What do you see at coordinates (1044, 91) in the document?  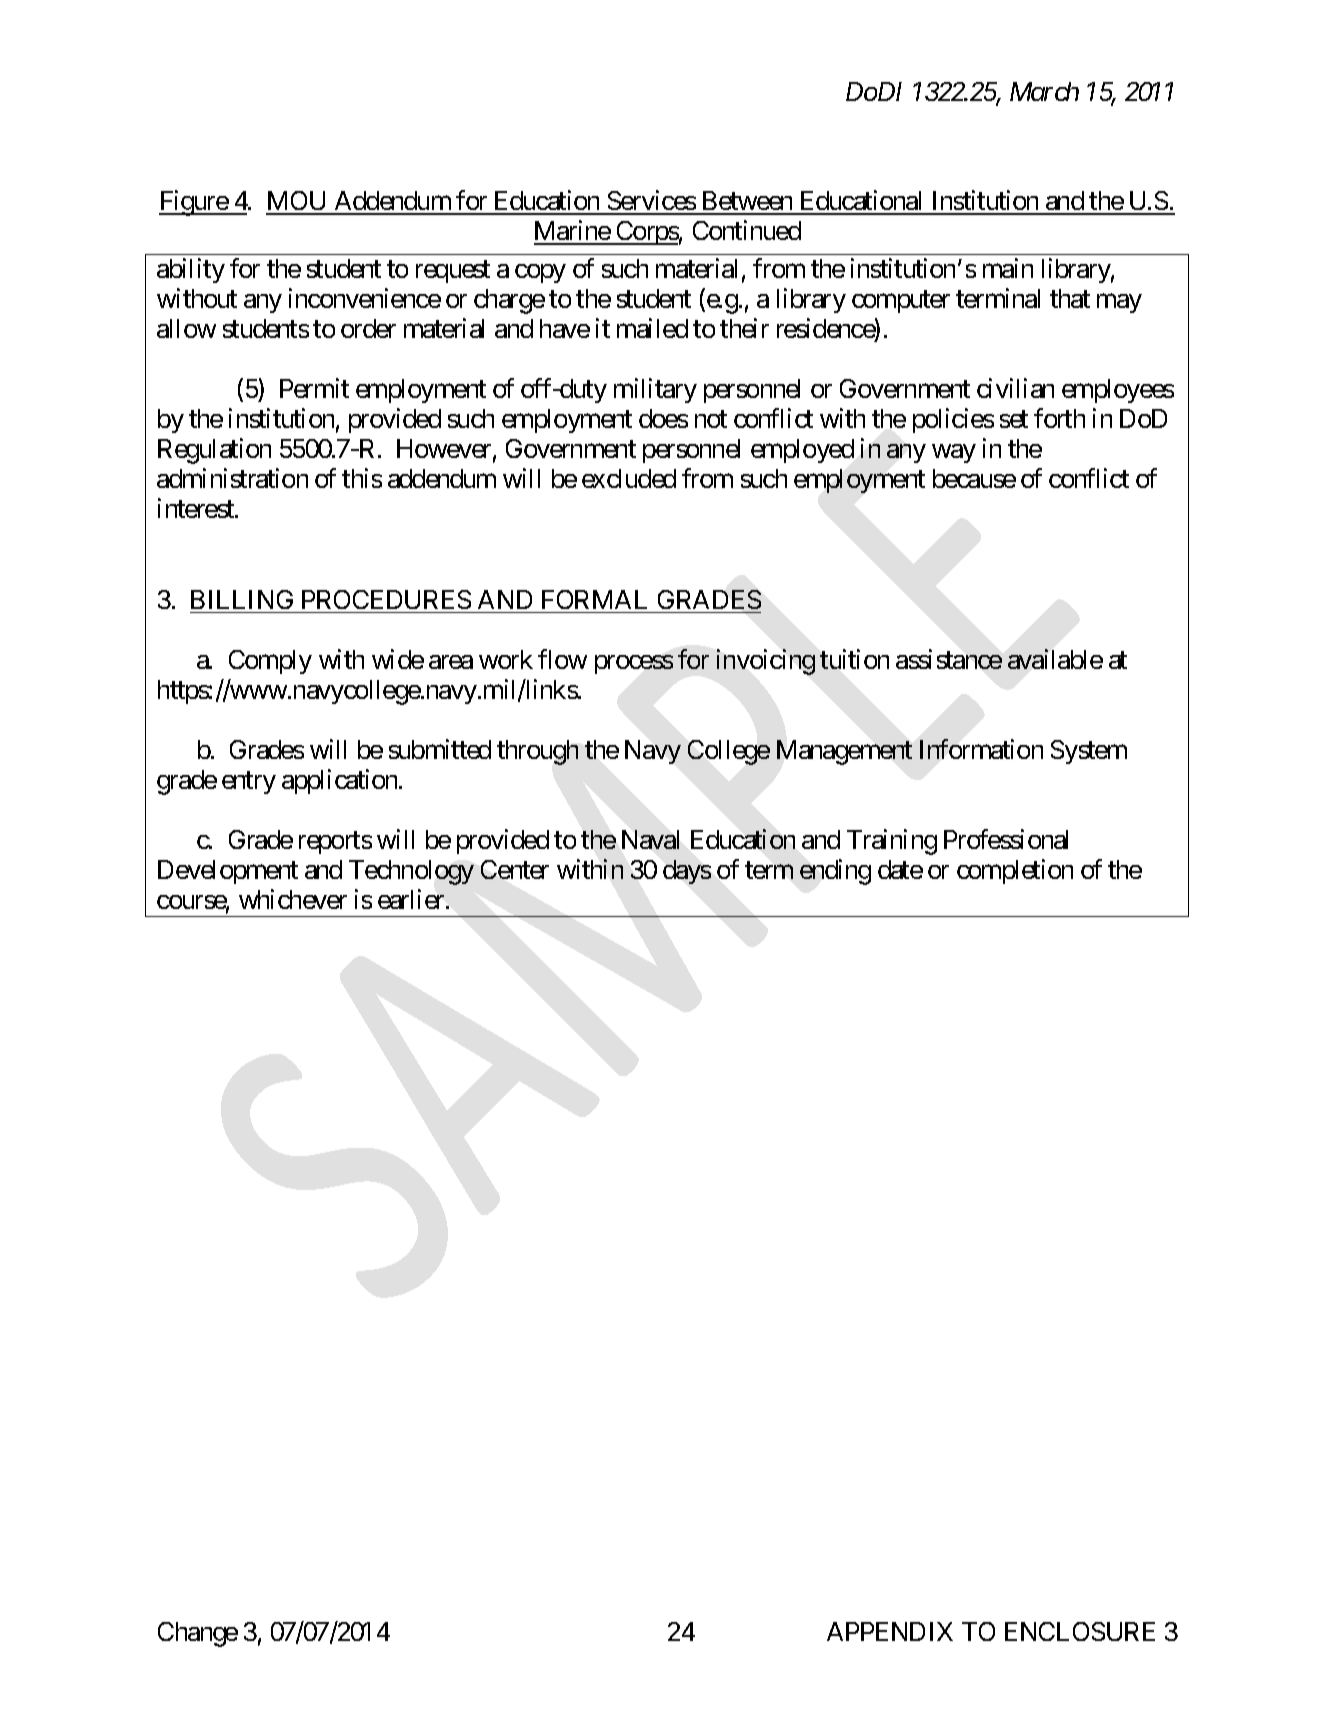 I see `March` at bounding box center [1044, 91].
